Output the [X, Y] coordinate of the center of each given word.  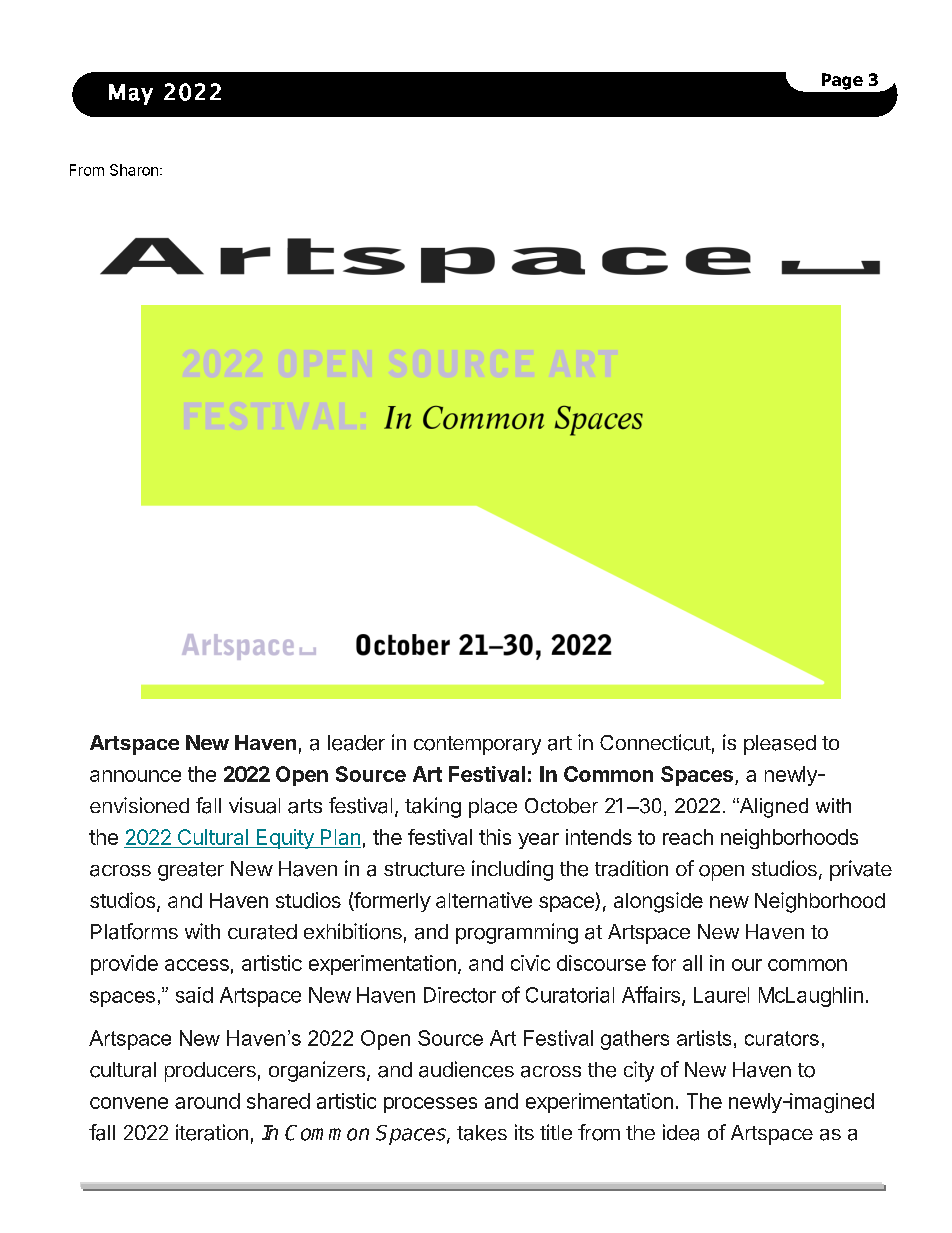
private [861, 870]
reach [688, 837]
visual [254, 805]
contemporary [477, 745]
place [493, 808]
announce [135, 776]
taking [433, 807]
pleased [780, 745]
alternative [484, 900]
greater [191, 871]
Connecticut [655, 742]
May [131, 94]
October [561, 806]
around [207, 1101]
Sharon [134, 170]
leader [356, 743]
